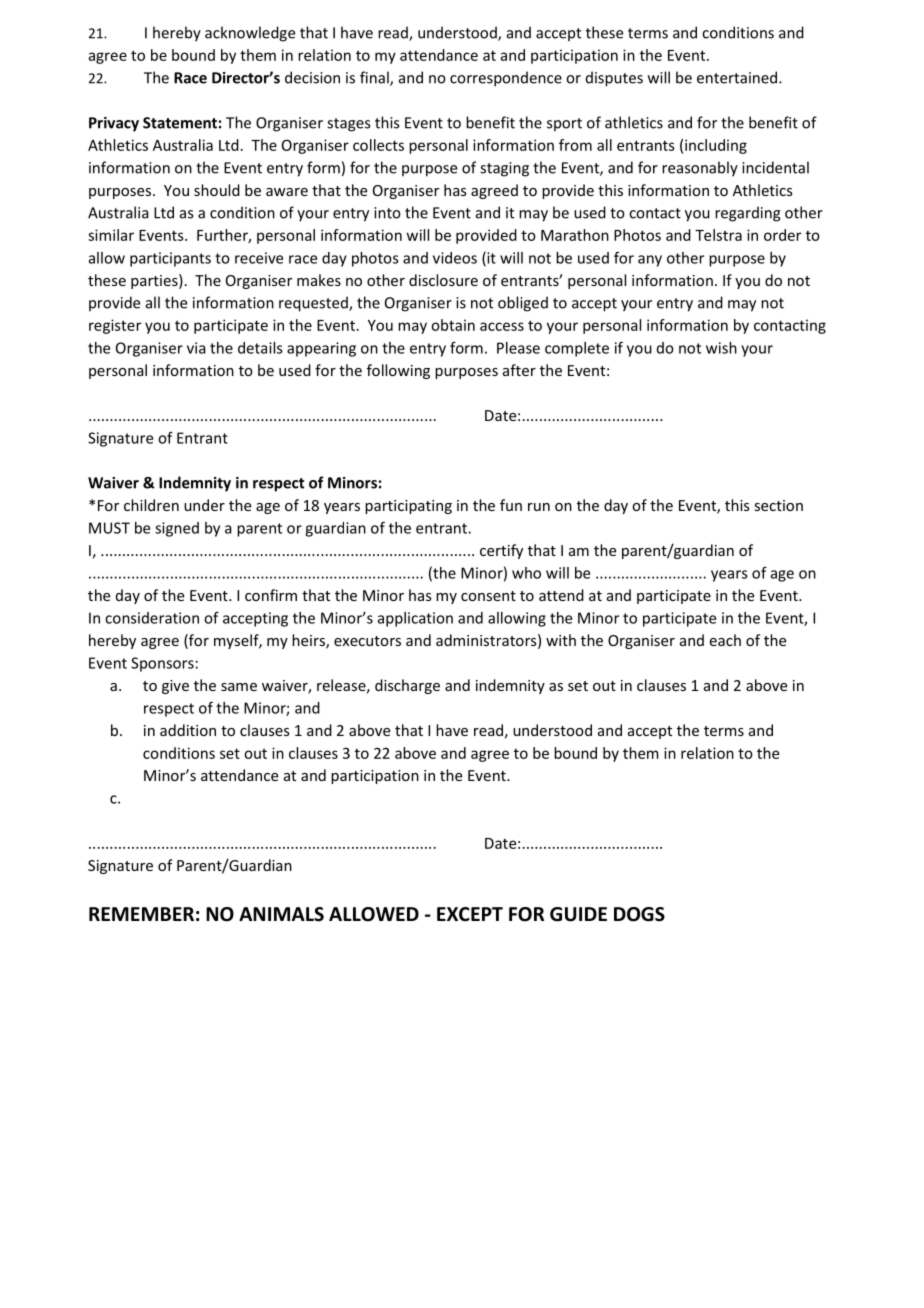 This image has height=1308, width=924. Describe the element at coordinates (415, 619) in the image. I see `application` at that location.
